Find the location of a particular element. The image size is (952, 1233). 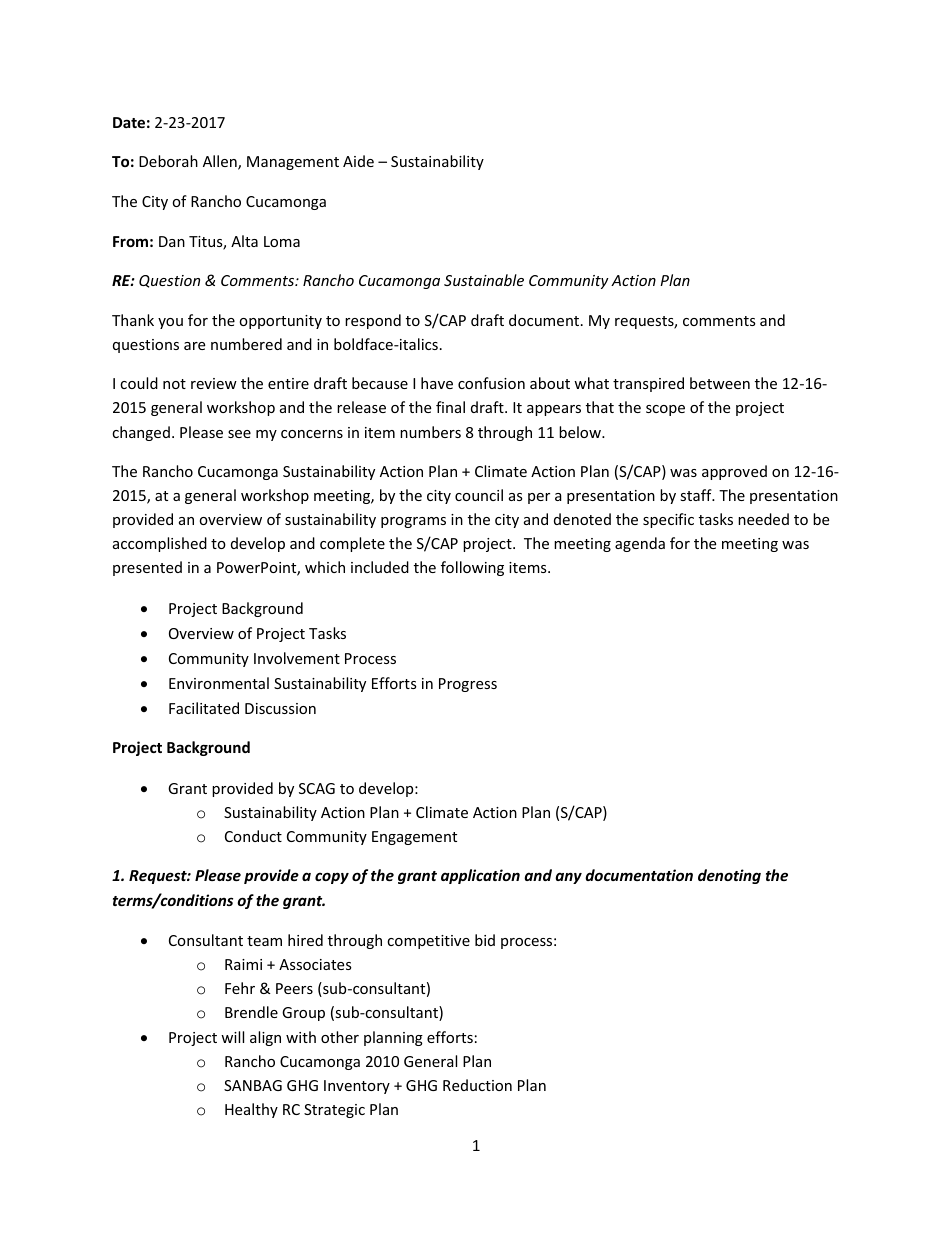

Reduction is located at coordinates (477, 1085).
